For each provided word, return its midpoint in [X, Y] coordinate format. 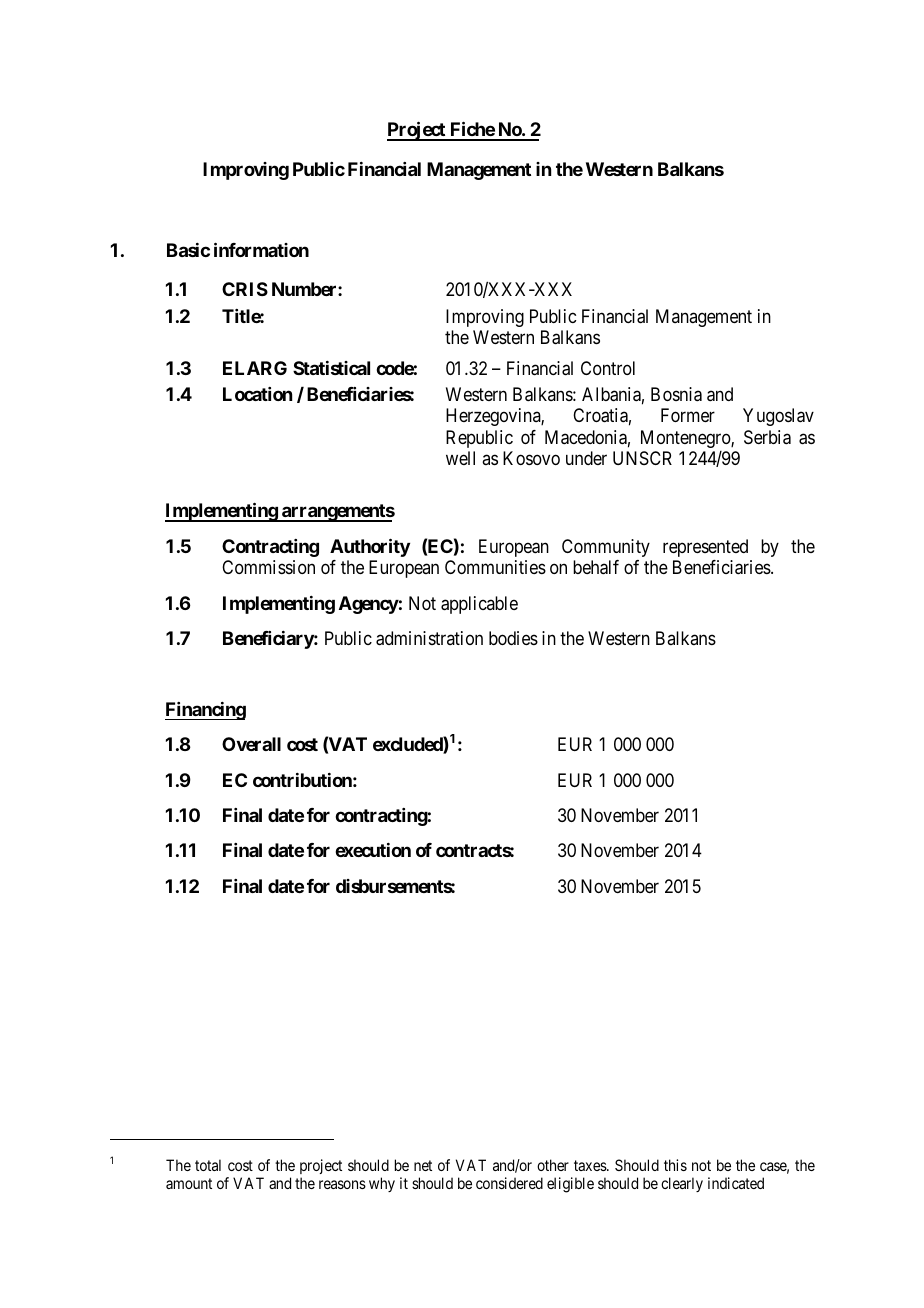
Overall [251, 744]
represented [705, 548]
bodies [513, 638]
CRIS [245, 289]
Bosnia [676, 394]
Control [608, 368]
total [208, 1165]
